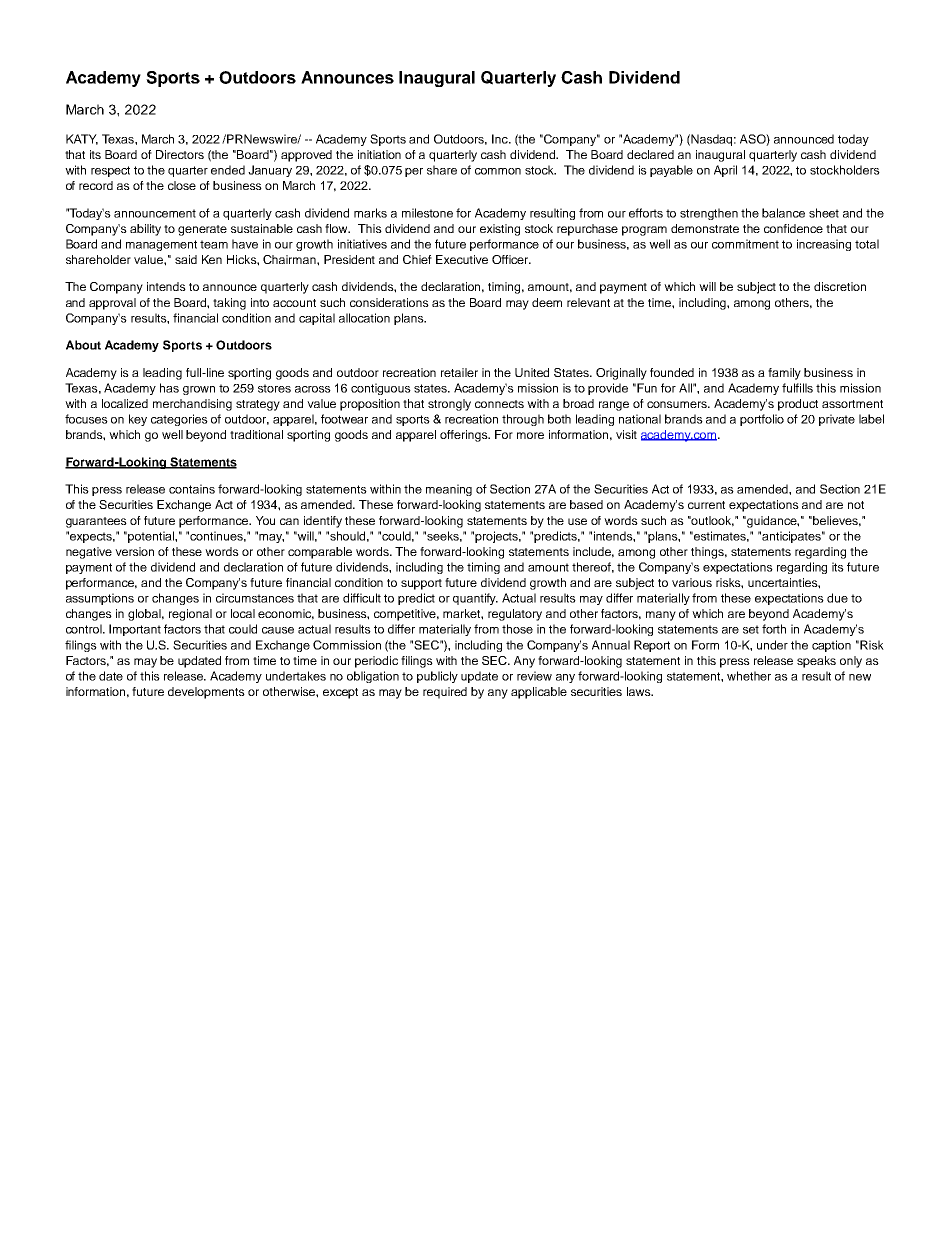 This image has height=1233, width=952. I want to click on common, so click(498, 171).
